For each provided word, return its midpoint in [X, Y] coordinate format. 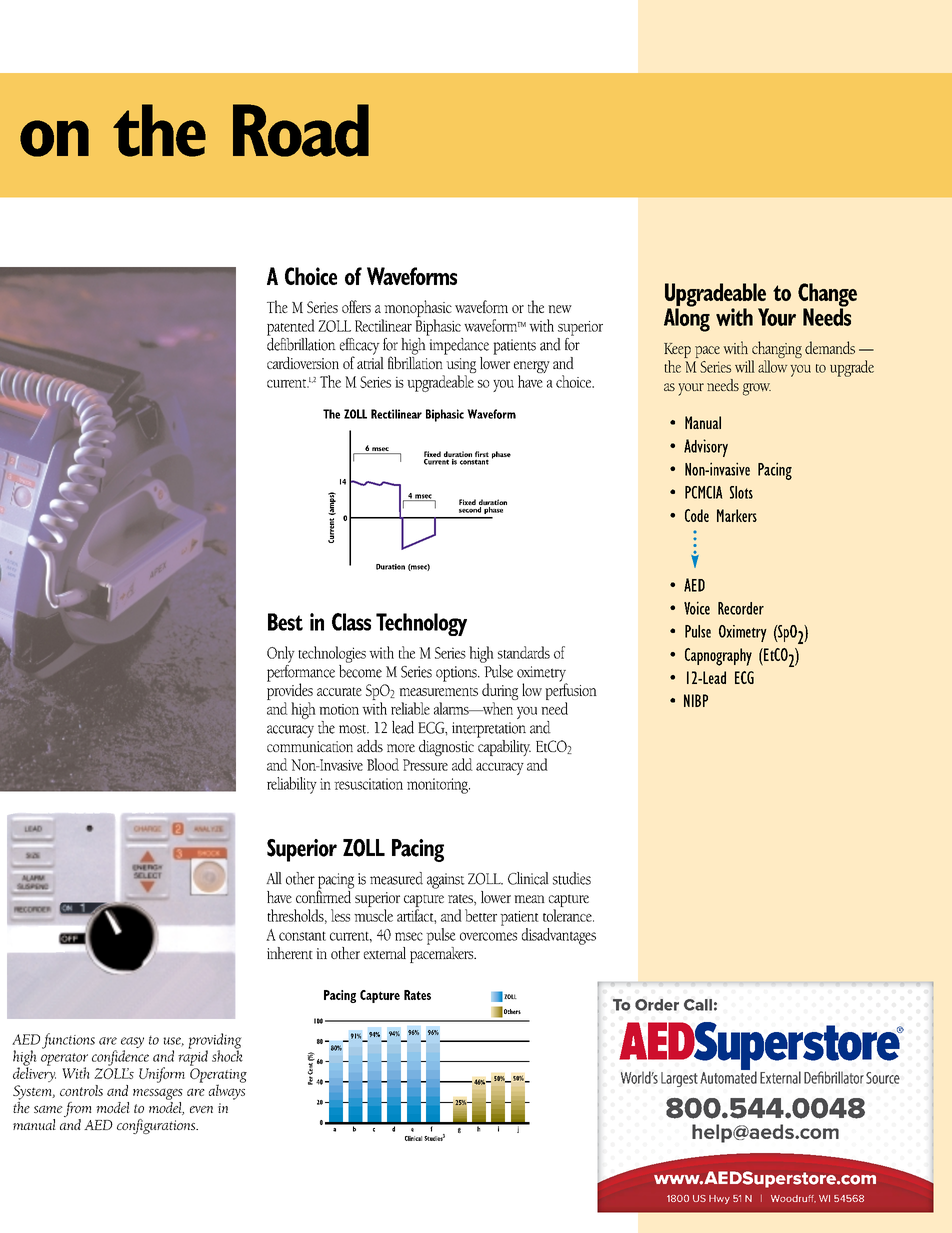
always [227, 1091]
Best [285, 622]
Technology [421, 624]
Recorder [741, 608]
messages [158, 1094]
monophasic [418, 308]
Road [301, 130]
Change [827, 296]
